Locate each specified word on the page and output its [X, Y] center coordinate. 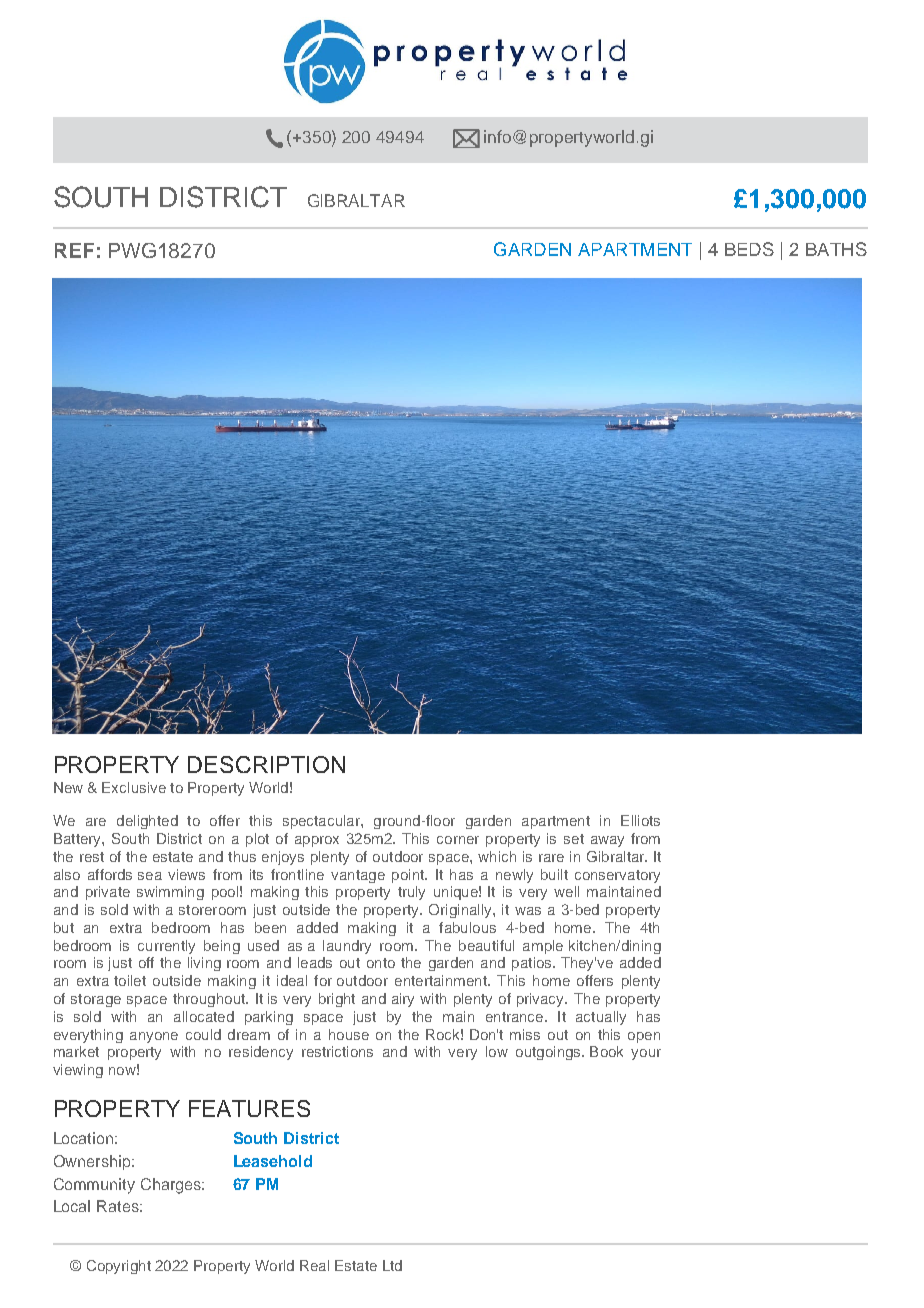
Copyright [119, 1267]
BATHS [836, 249]
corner [458, 840]
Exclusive [134, 787]
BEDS [749, 249]
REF [74, 250]
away [607, 841]
